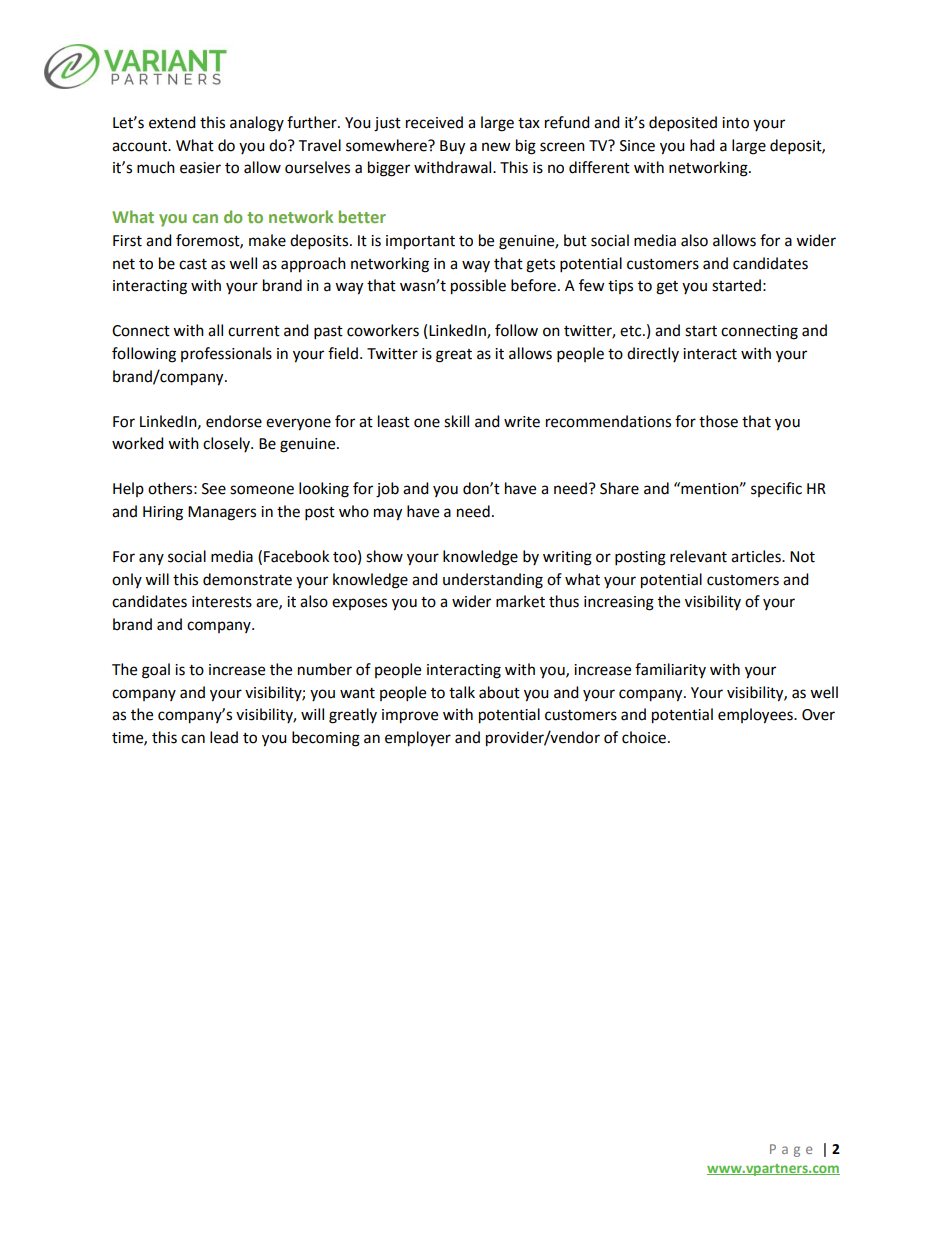 This screenshot has width=952, height=1233. What do you see at coordinates (172, 122) in the screenshot?
I see `extend` at bounding box center [172, 122].
